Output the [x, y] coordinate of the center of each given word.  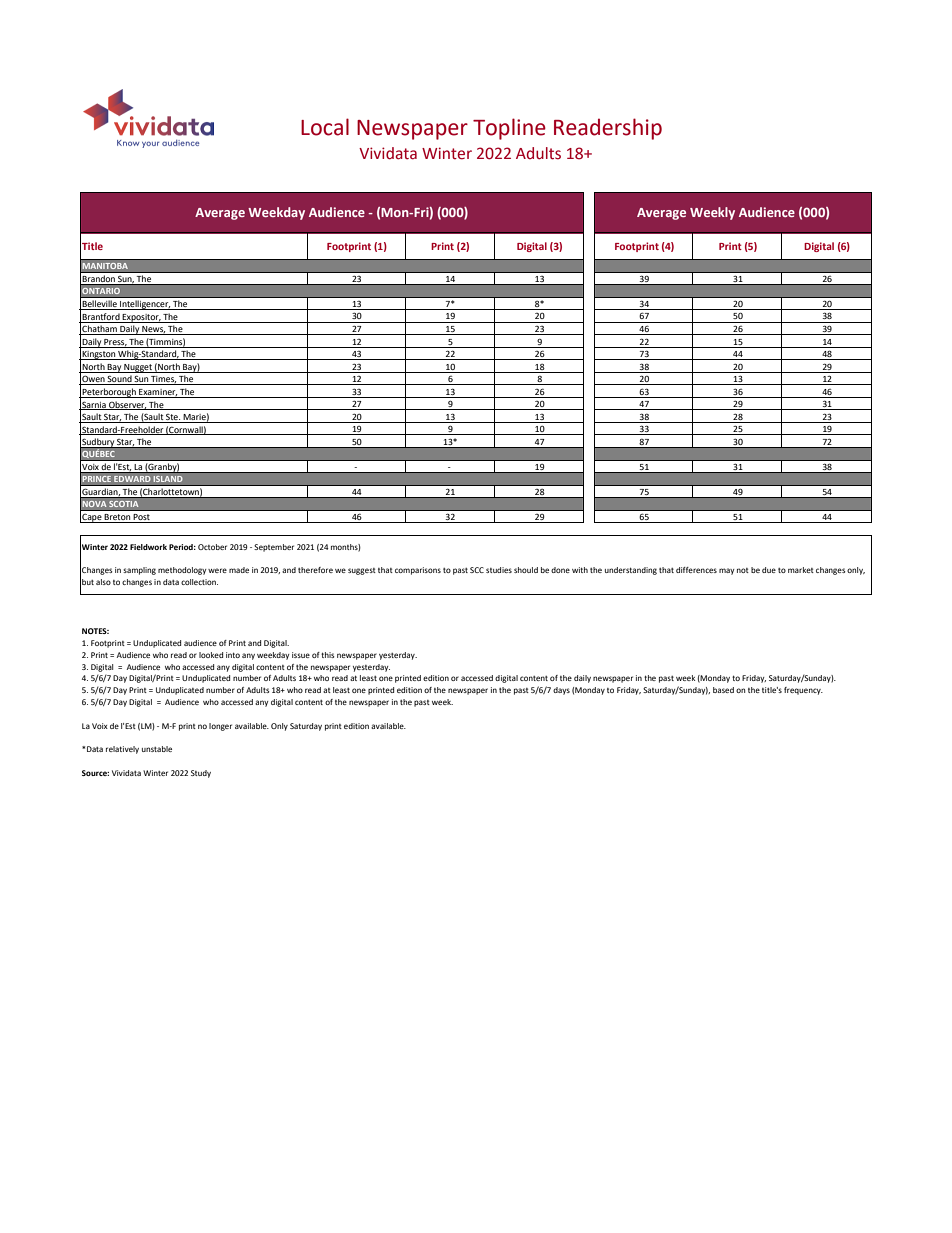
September [274, 548]
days [561, 691]
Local [325, 127]
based [723, 690]
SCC [477, 570]
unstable [157, 749]
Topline [509, 129]
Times [163, 380]
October [212, 547]
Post [142, 518]
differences [696, 570]
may [726, 571]
